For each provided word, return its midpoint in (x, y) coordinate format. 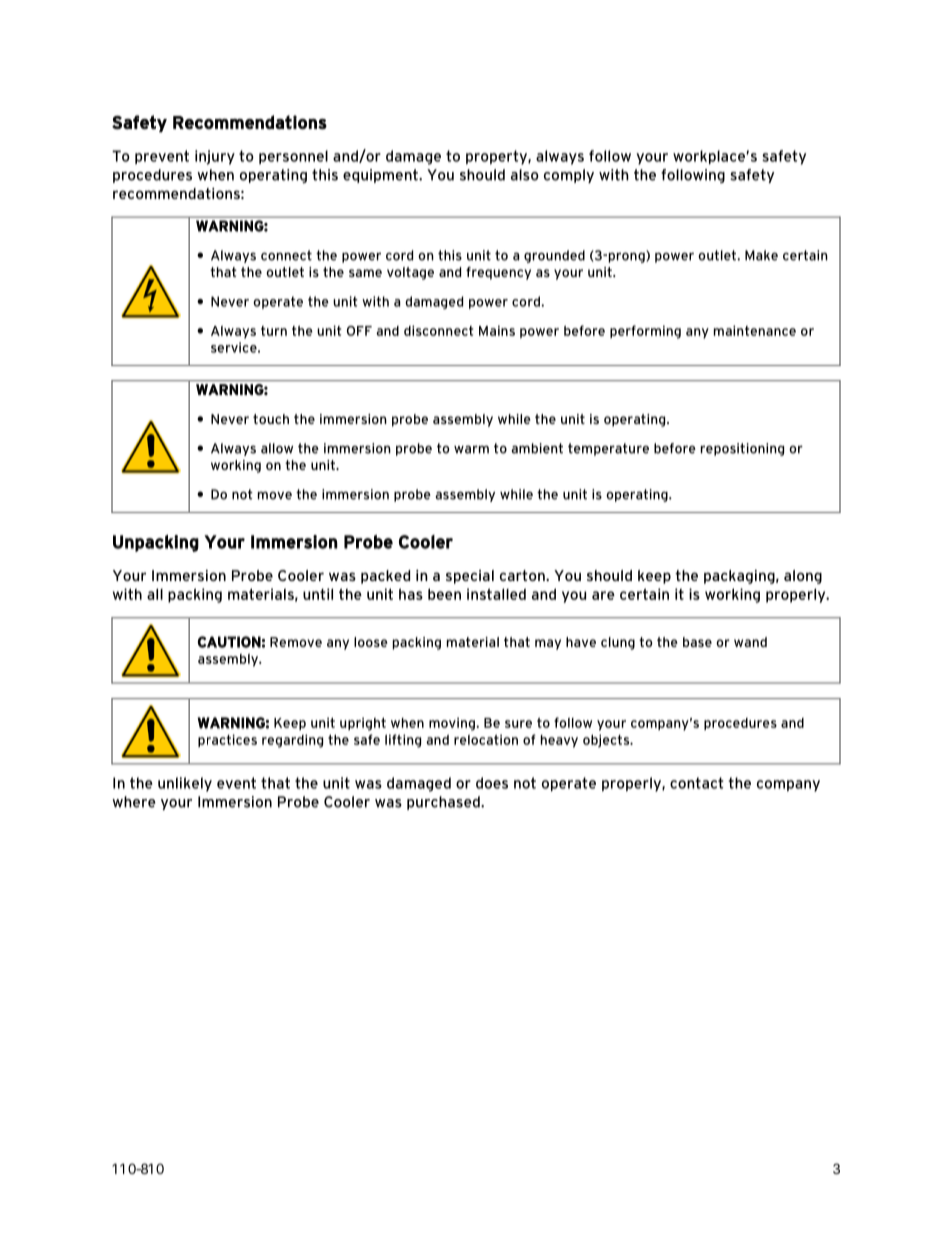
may (548, 644)
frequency (498, 273)
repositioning (742, 449)
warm (471, 449)
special (470, 577)
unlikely (185, 784)
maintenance (755, 330)
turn (274, 331)
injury (215, 157)
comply (569, 176)
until (318, 594)
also (525, 175)
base (697, 642)
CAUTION (229, 642)
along (803, 577)
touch (271, 419)
